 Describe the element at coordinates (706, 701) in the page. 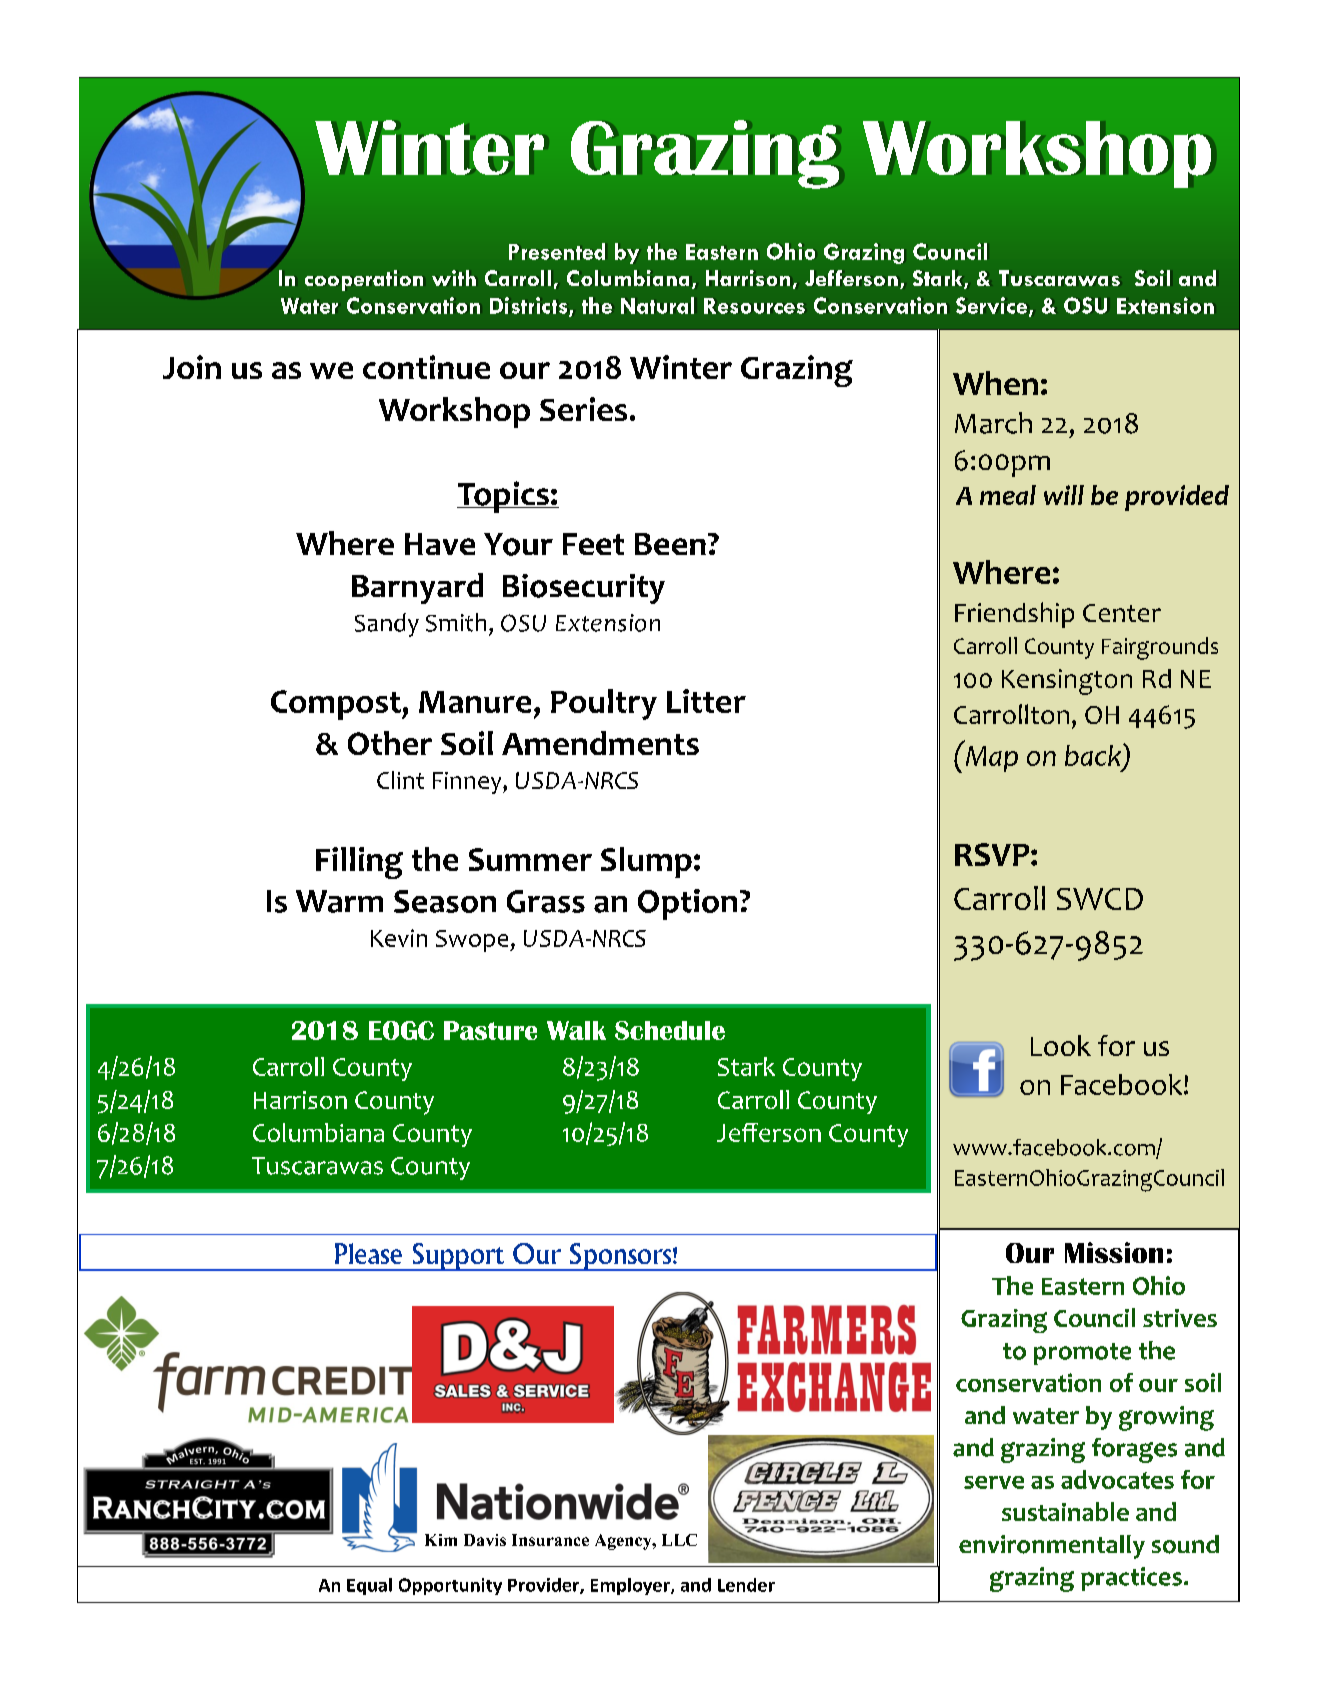

I see `Litter` at that location.
